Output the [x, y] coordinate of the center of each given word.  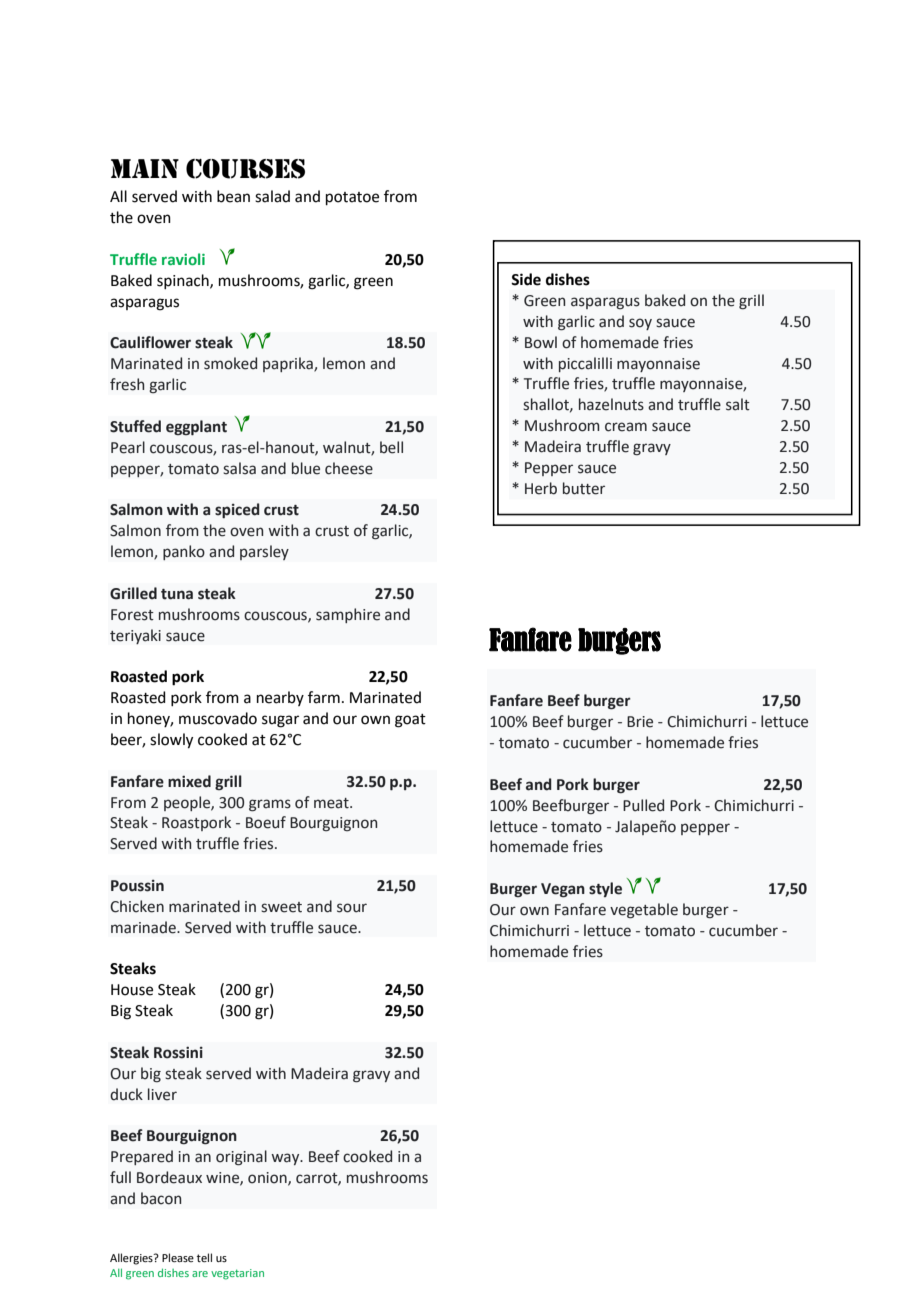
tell [204, 1257]
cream [626, 427]
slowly [171, 741]
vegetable [644, 911]
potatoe [352, 198]
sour [352, 908]
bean [233, 196]
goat [410, 721]
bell [391, 447]
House [132, 990]
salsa [239, 468]
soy [640, 324]
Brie [640, 722]
